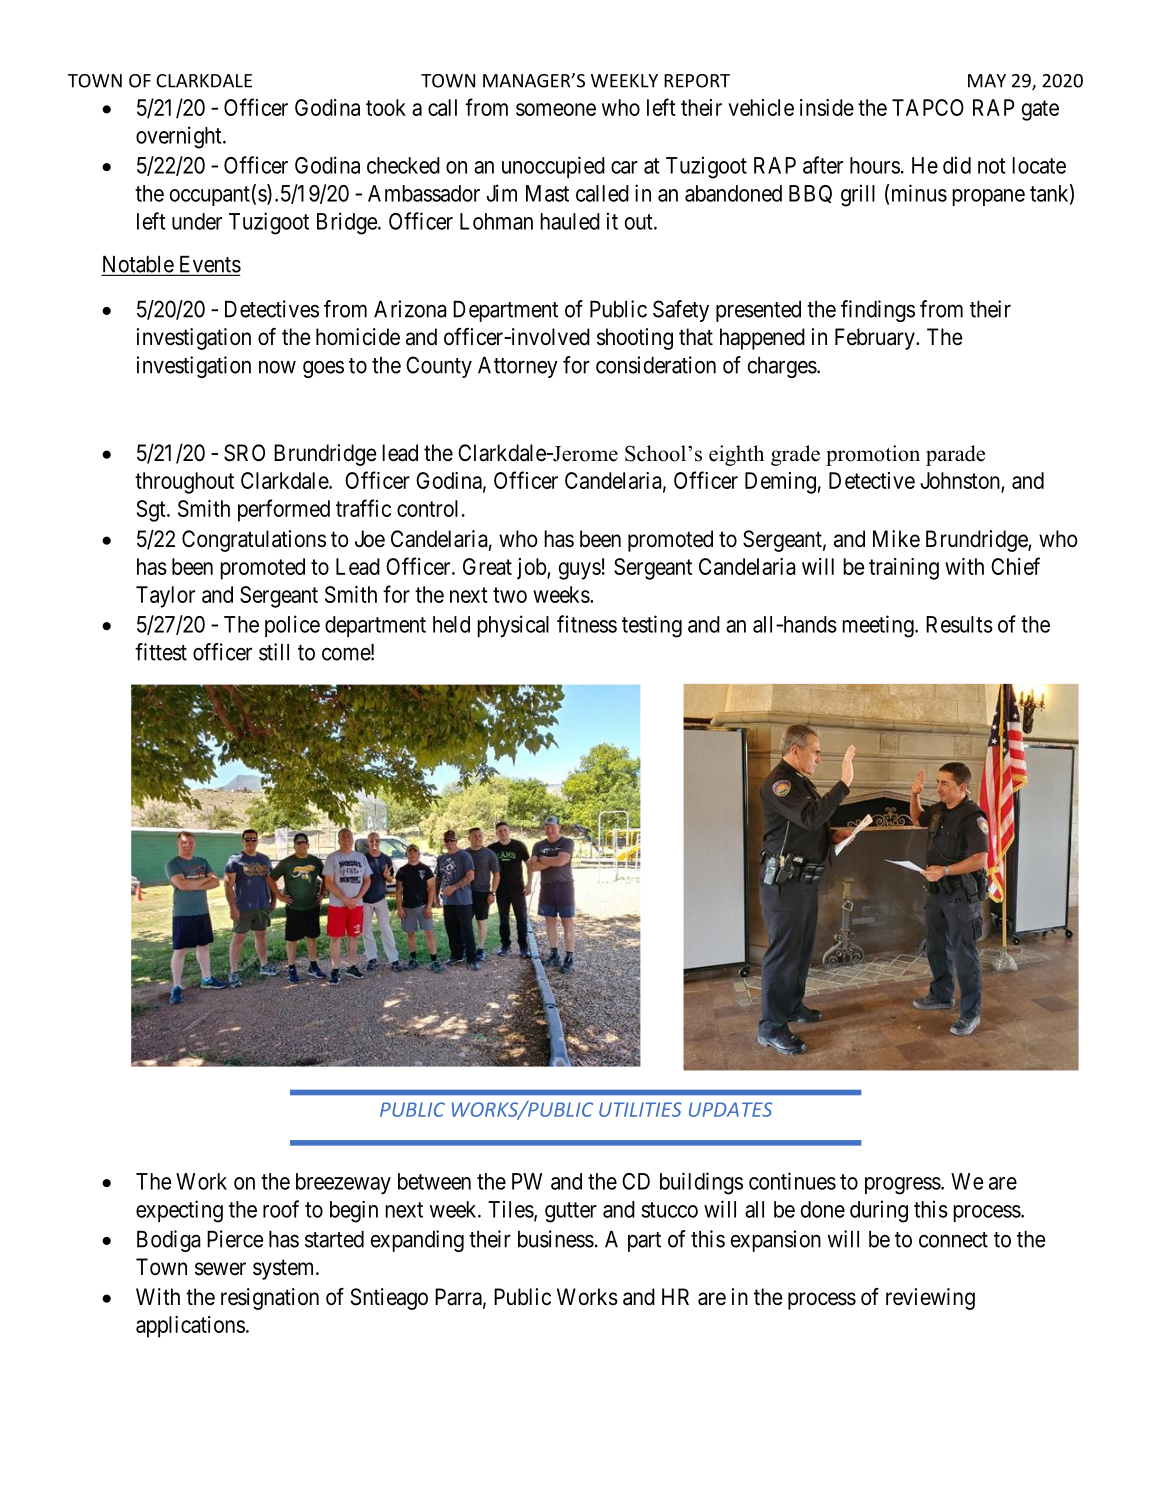 The height and width of the image is (1490, 1151). Describe the element at coordinates (270, 1299) in the image. I see `resignation` at that location.
